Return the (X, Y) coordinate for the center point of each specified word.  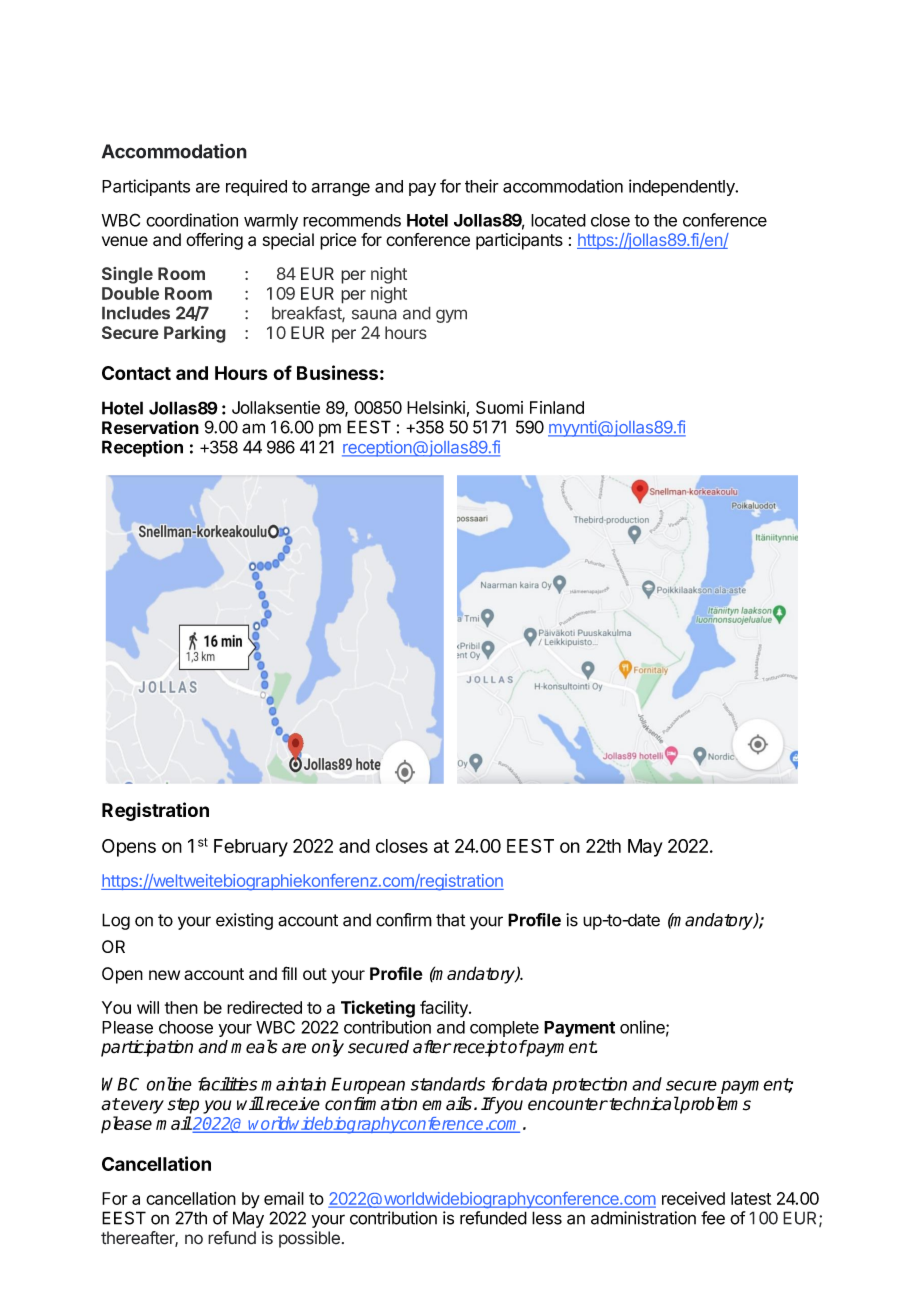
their (482, 186)
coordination (192, 220)
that (450, 920)
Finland (557, 407)
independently (683, 187)
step (183, 1106)
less (547, 1218)
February (251, 848)
